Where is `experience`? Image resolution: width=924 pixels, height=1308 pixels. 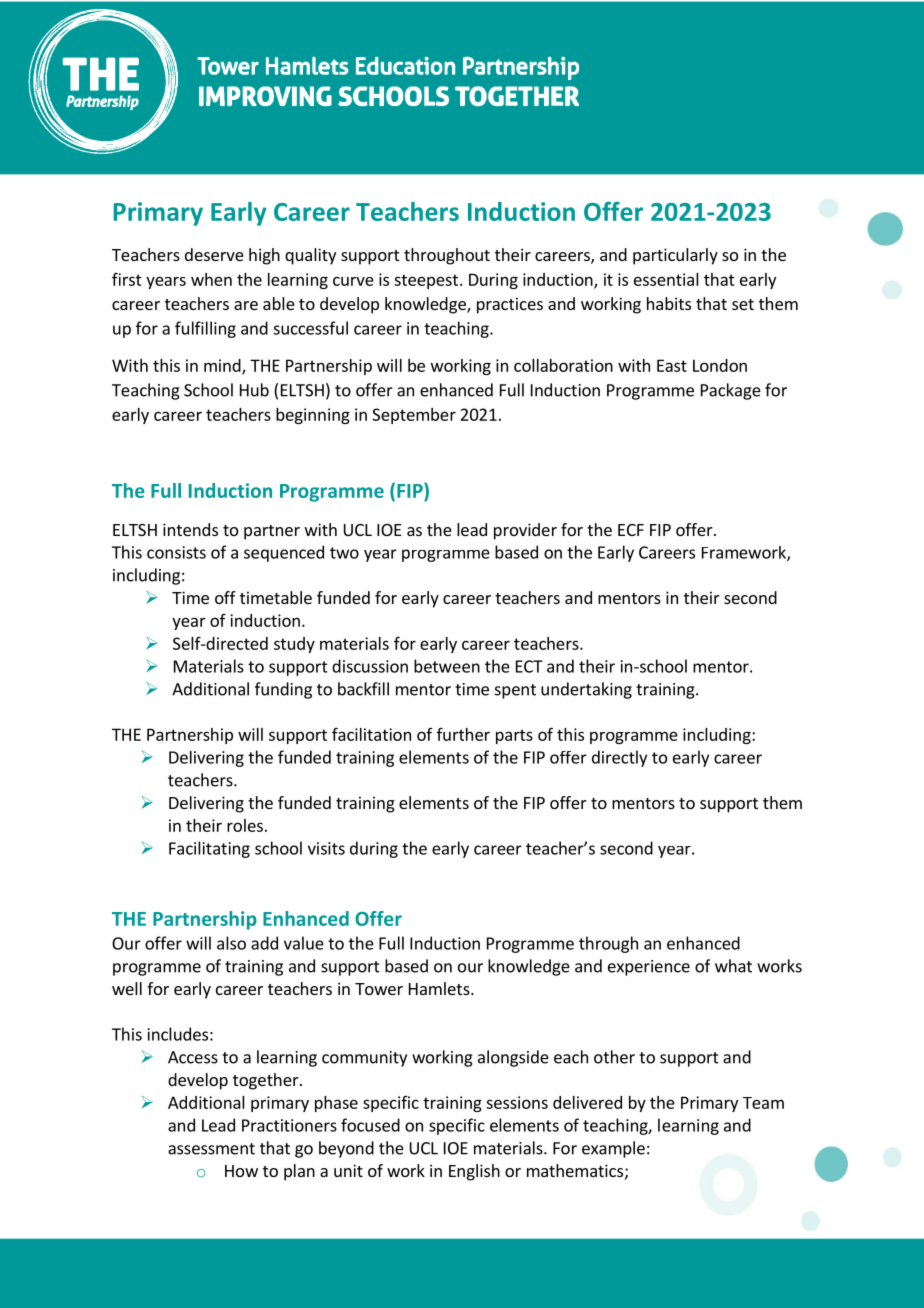 experience is located at coordinates (649, 968).
